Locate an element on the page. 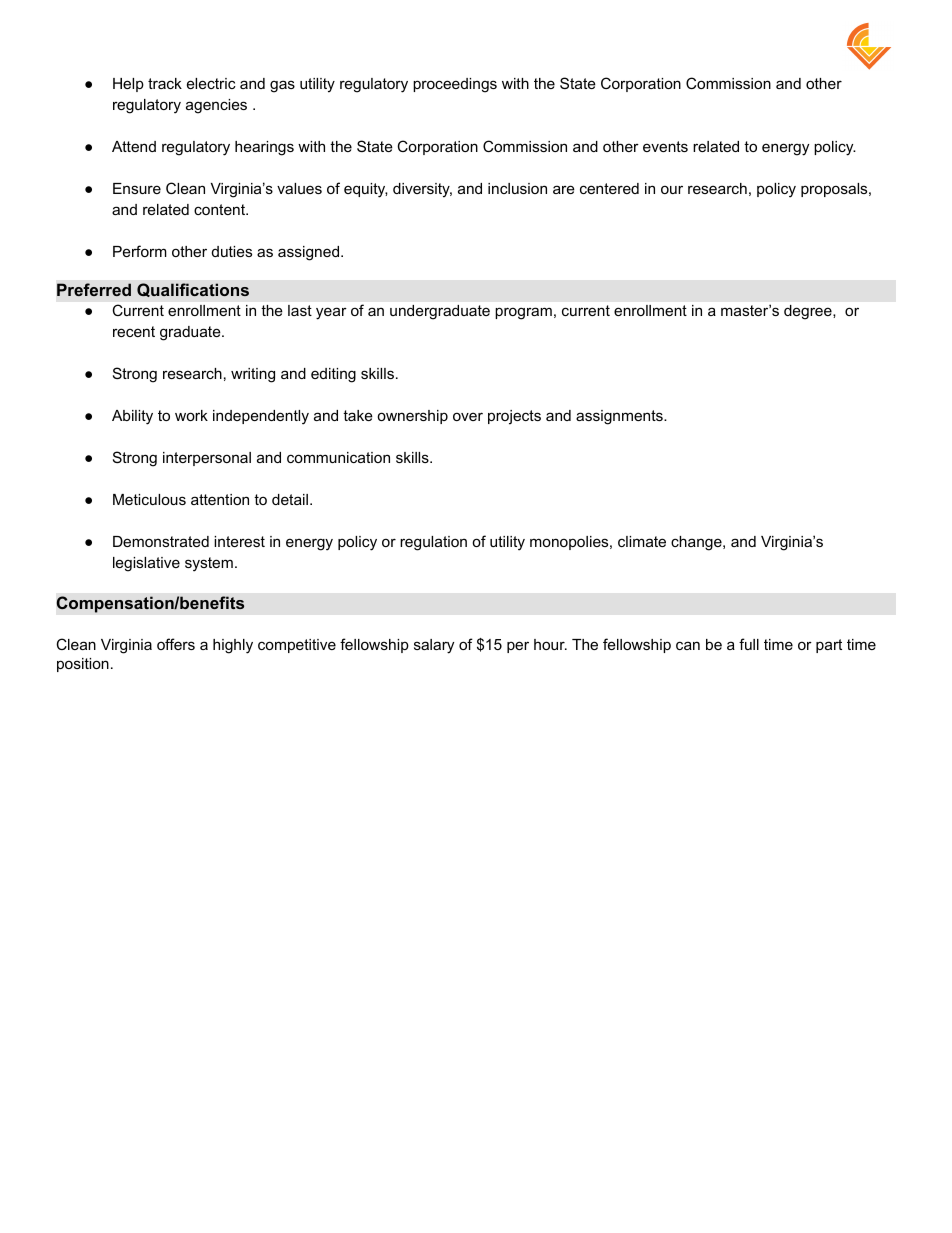  assignments is located at coordinates (620, 417).
